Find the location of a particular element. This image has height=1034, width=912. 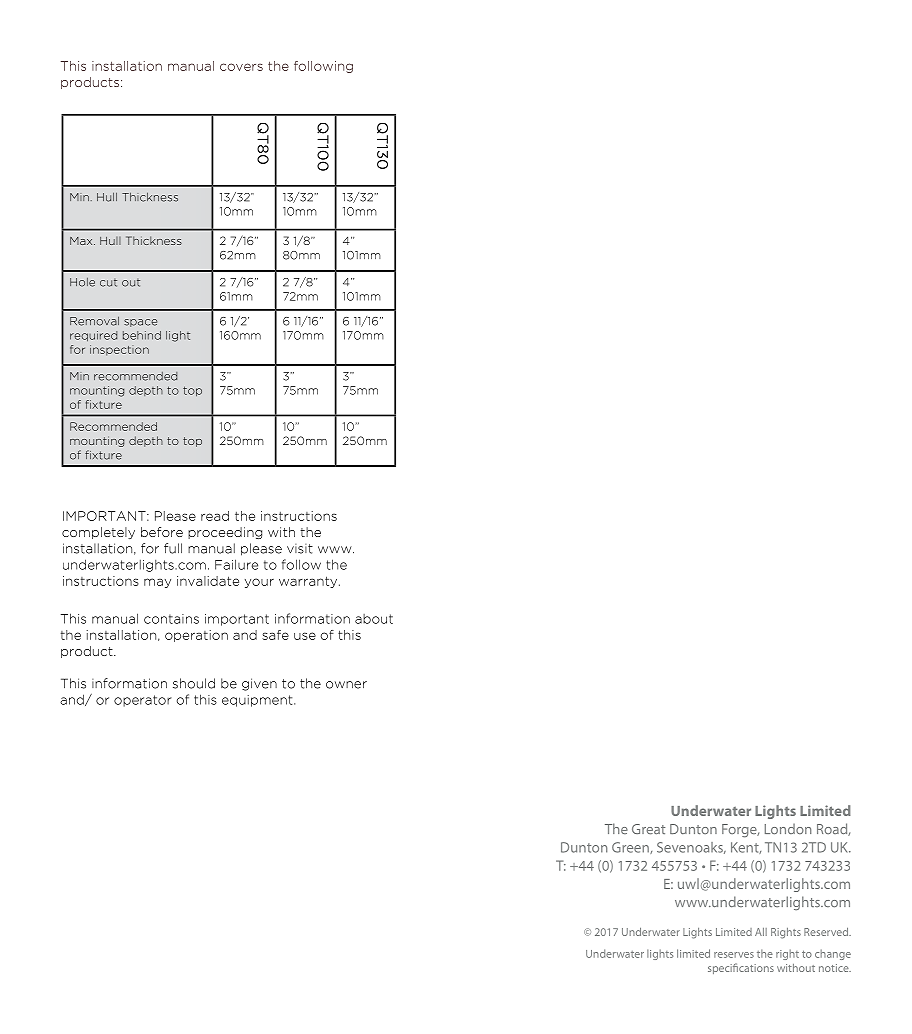

covers is located at coordinates (241, 67).
